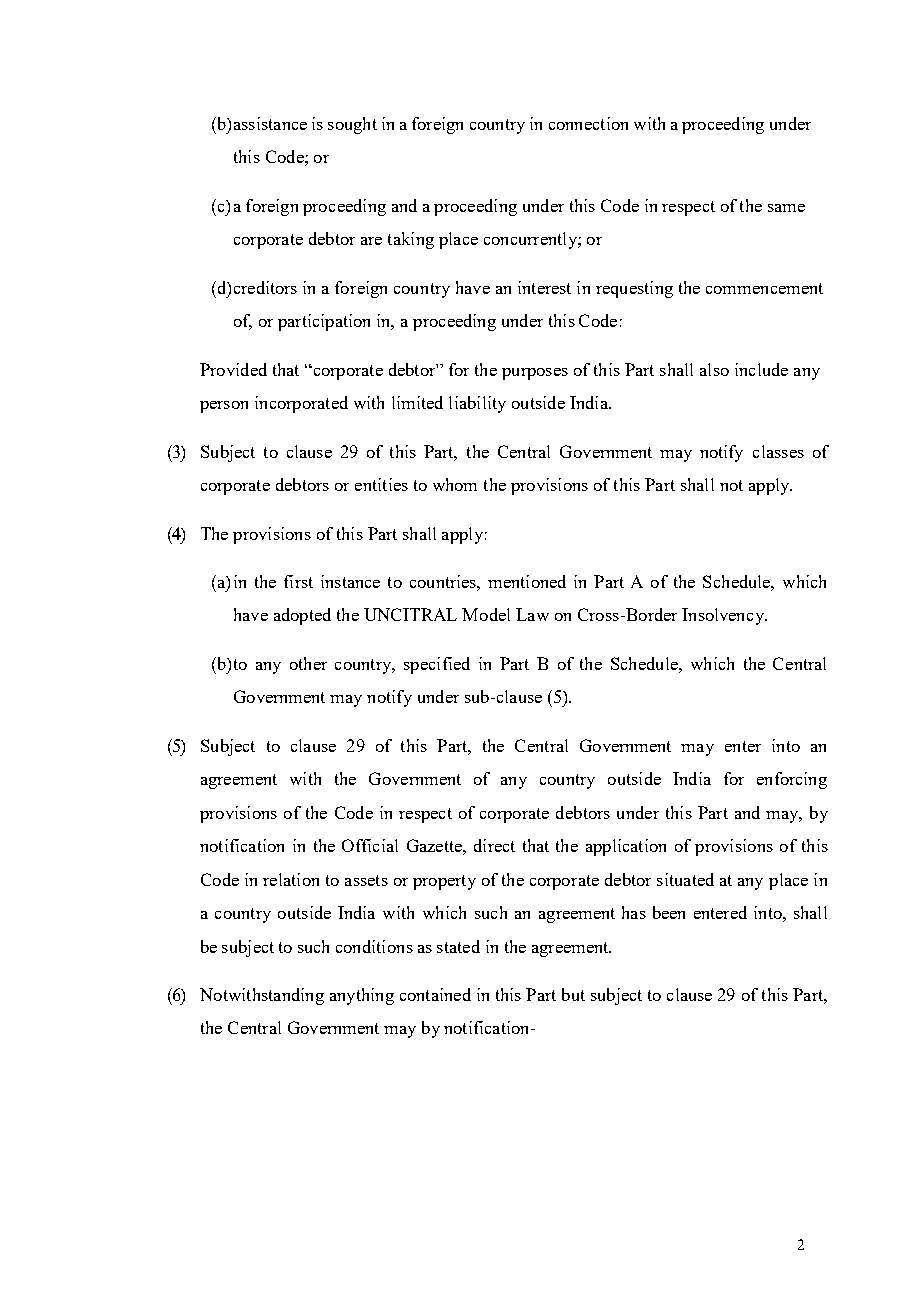  Describe the element at coordinates (786, 208) in the page. I see `same` at that location.
